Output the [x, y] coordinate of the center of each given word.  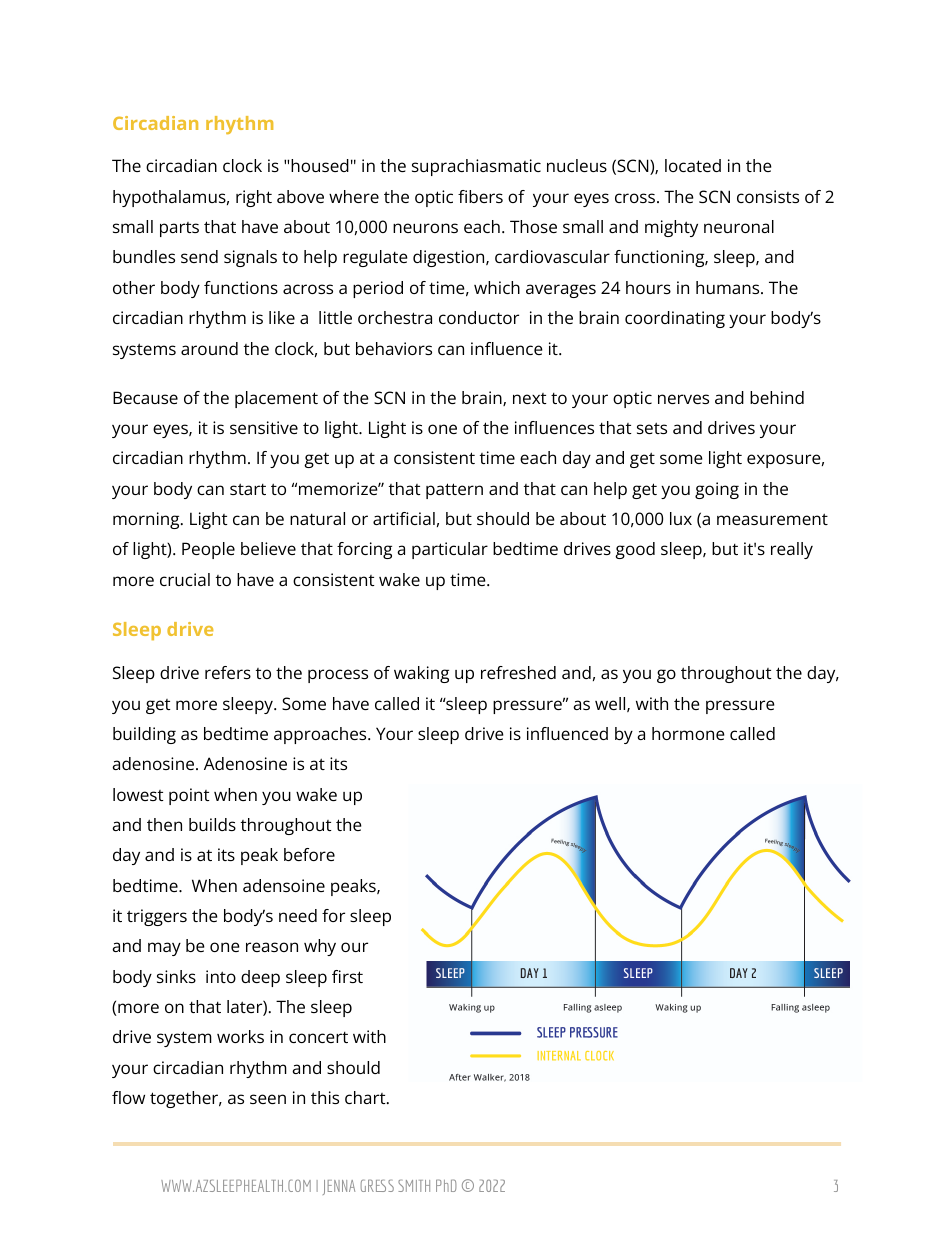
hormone [688, 733]
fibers [480, 196]
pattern [454, 491]
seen [268, 1099]
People [208, 550]
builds [212, 824]
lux [681, 518]
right [254, 198]
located [693, 165]
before [309, 854]
